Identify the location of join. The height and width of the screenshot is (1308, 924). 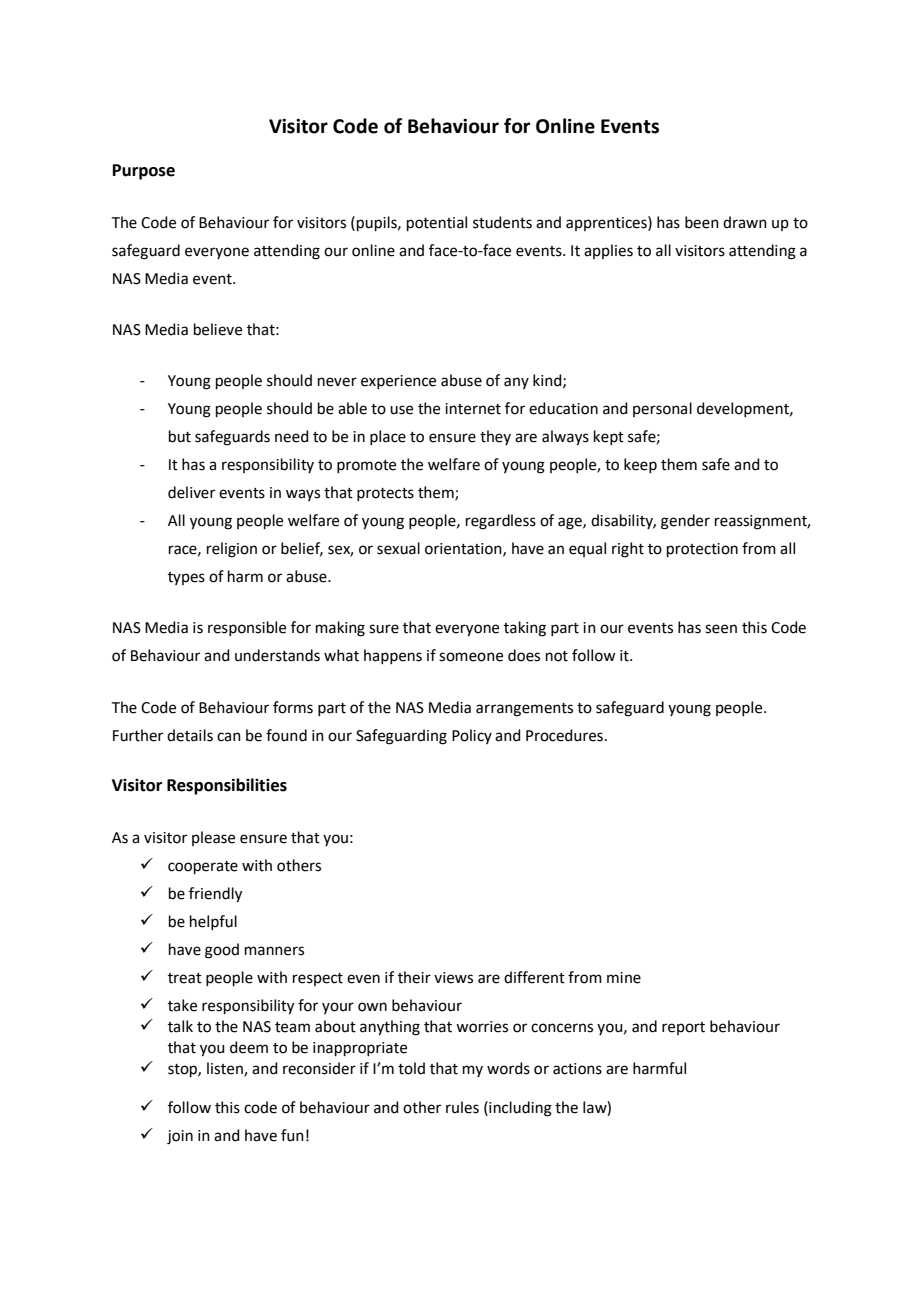
(180, 1137).
